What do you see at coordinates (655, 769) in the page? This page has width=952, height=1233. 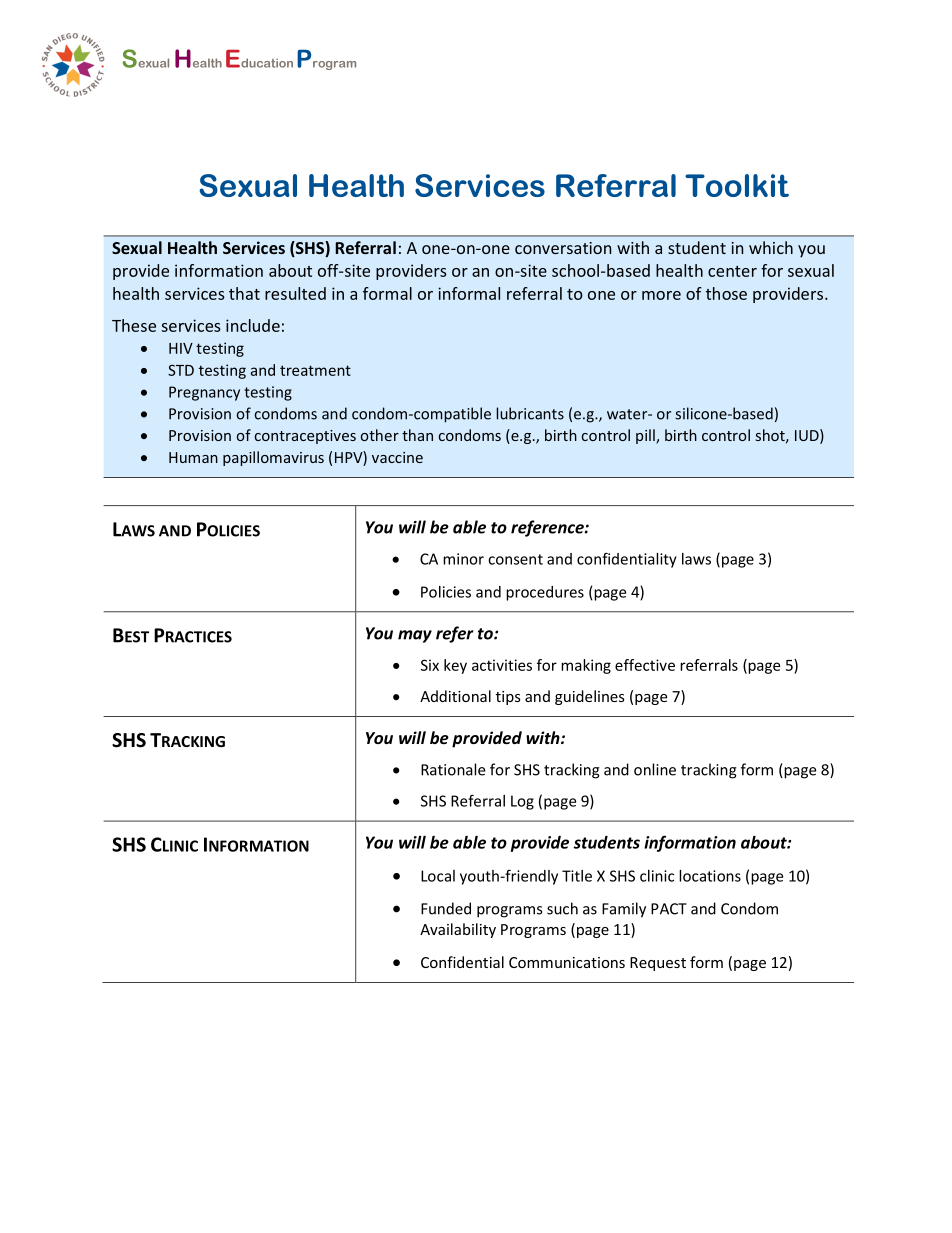 I see `online` at bounding box center [655, 769].
